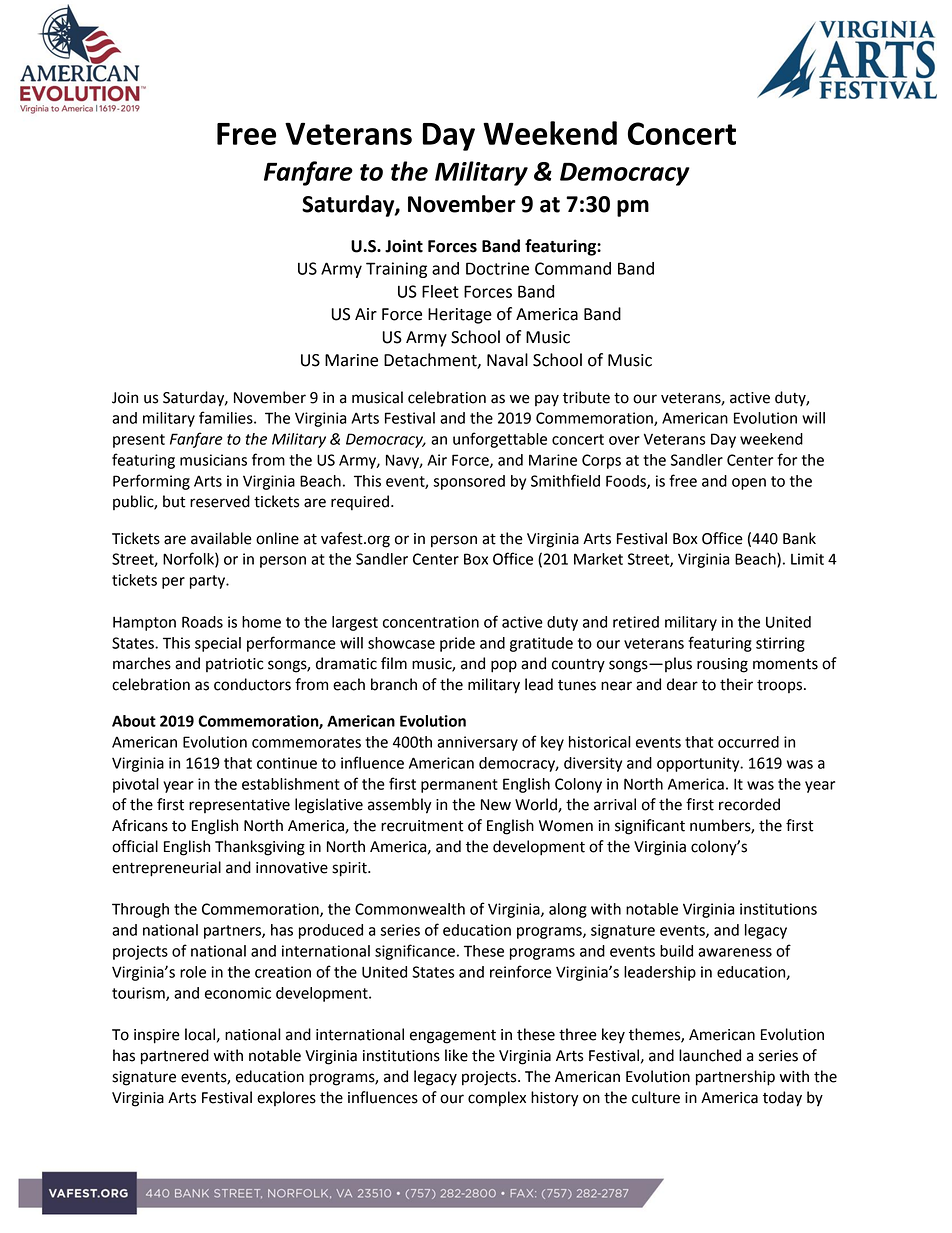 The height and width of the image is (1233, 952). Describe the element at coordinates (440, 291) in the image. I see `Fleet` at that location.
